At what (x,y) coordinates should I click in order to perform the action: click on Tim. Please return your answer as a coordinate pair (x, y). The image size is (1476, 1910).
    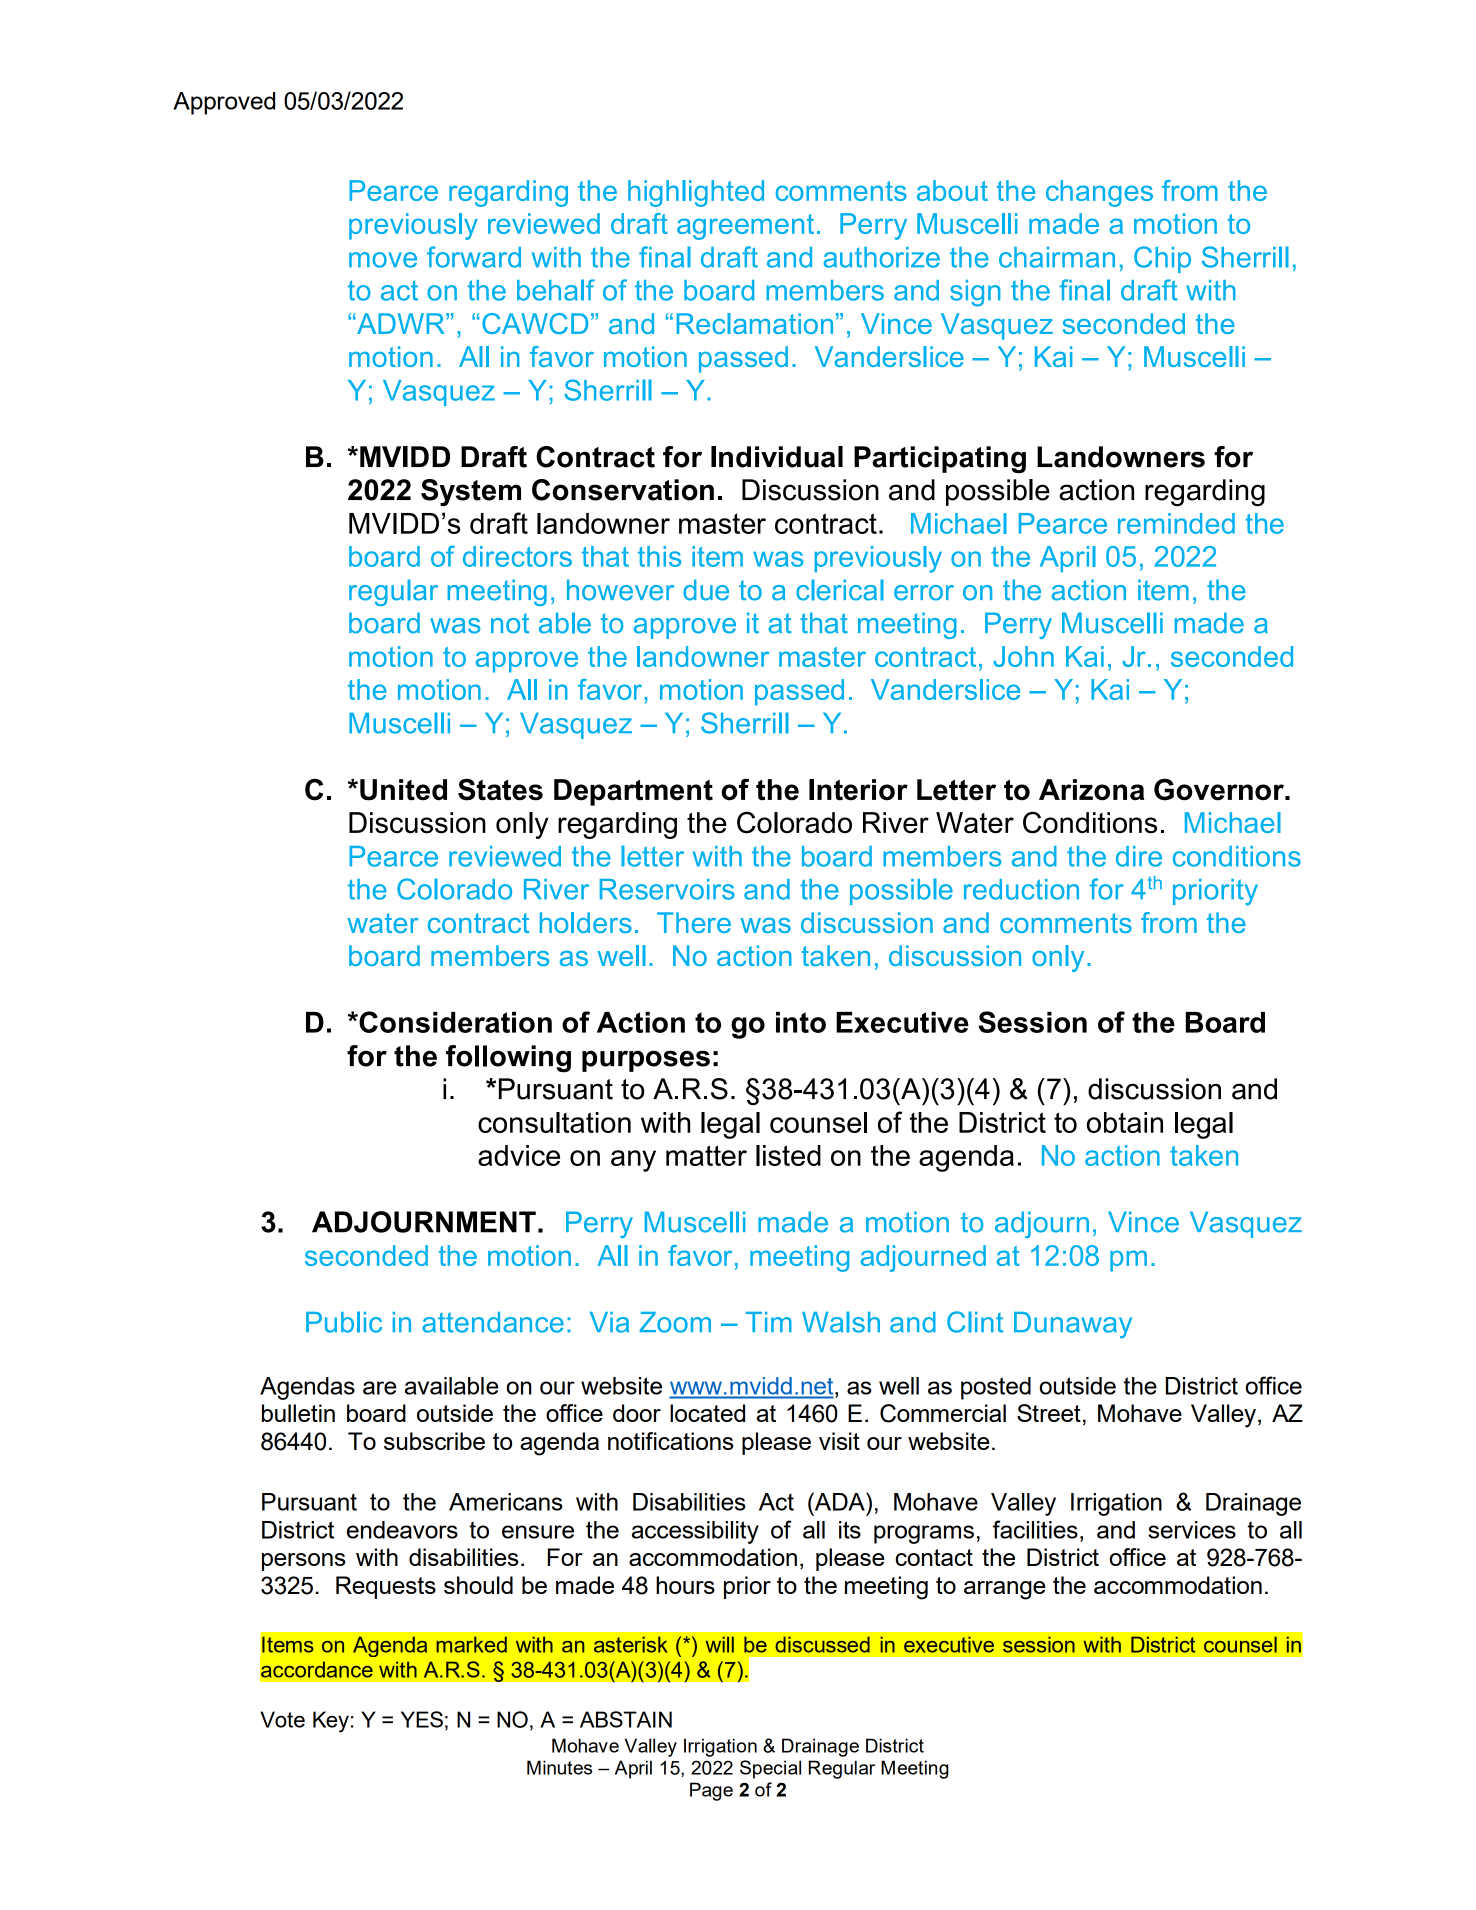
    Looking at the image, I should click on (769, 1322).
